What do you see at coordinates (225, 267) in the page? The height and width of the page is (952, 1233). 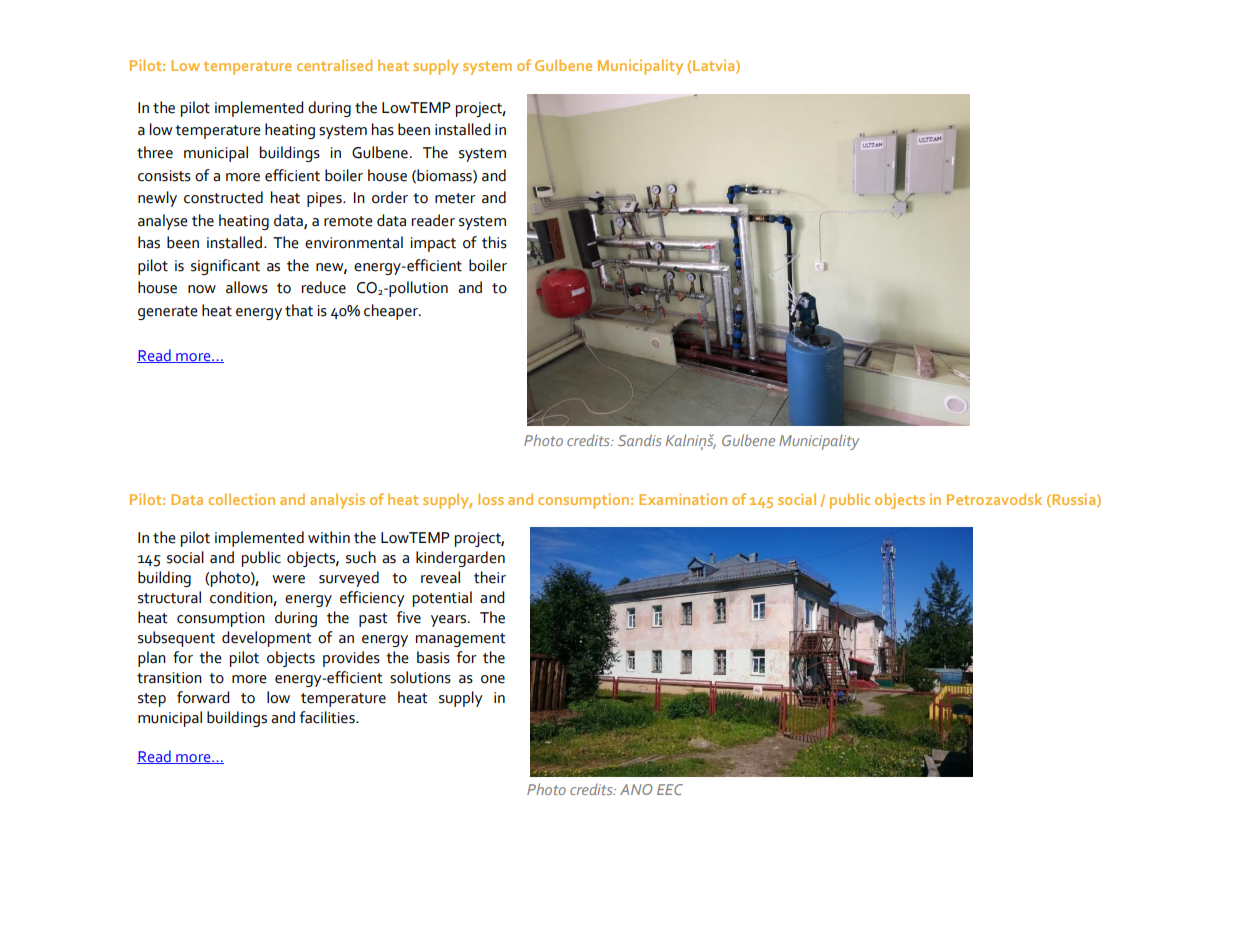 I see `significant` at bounding box center [225, 267].
